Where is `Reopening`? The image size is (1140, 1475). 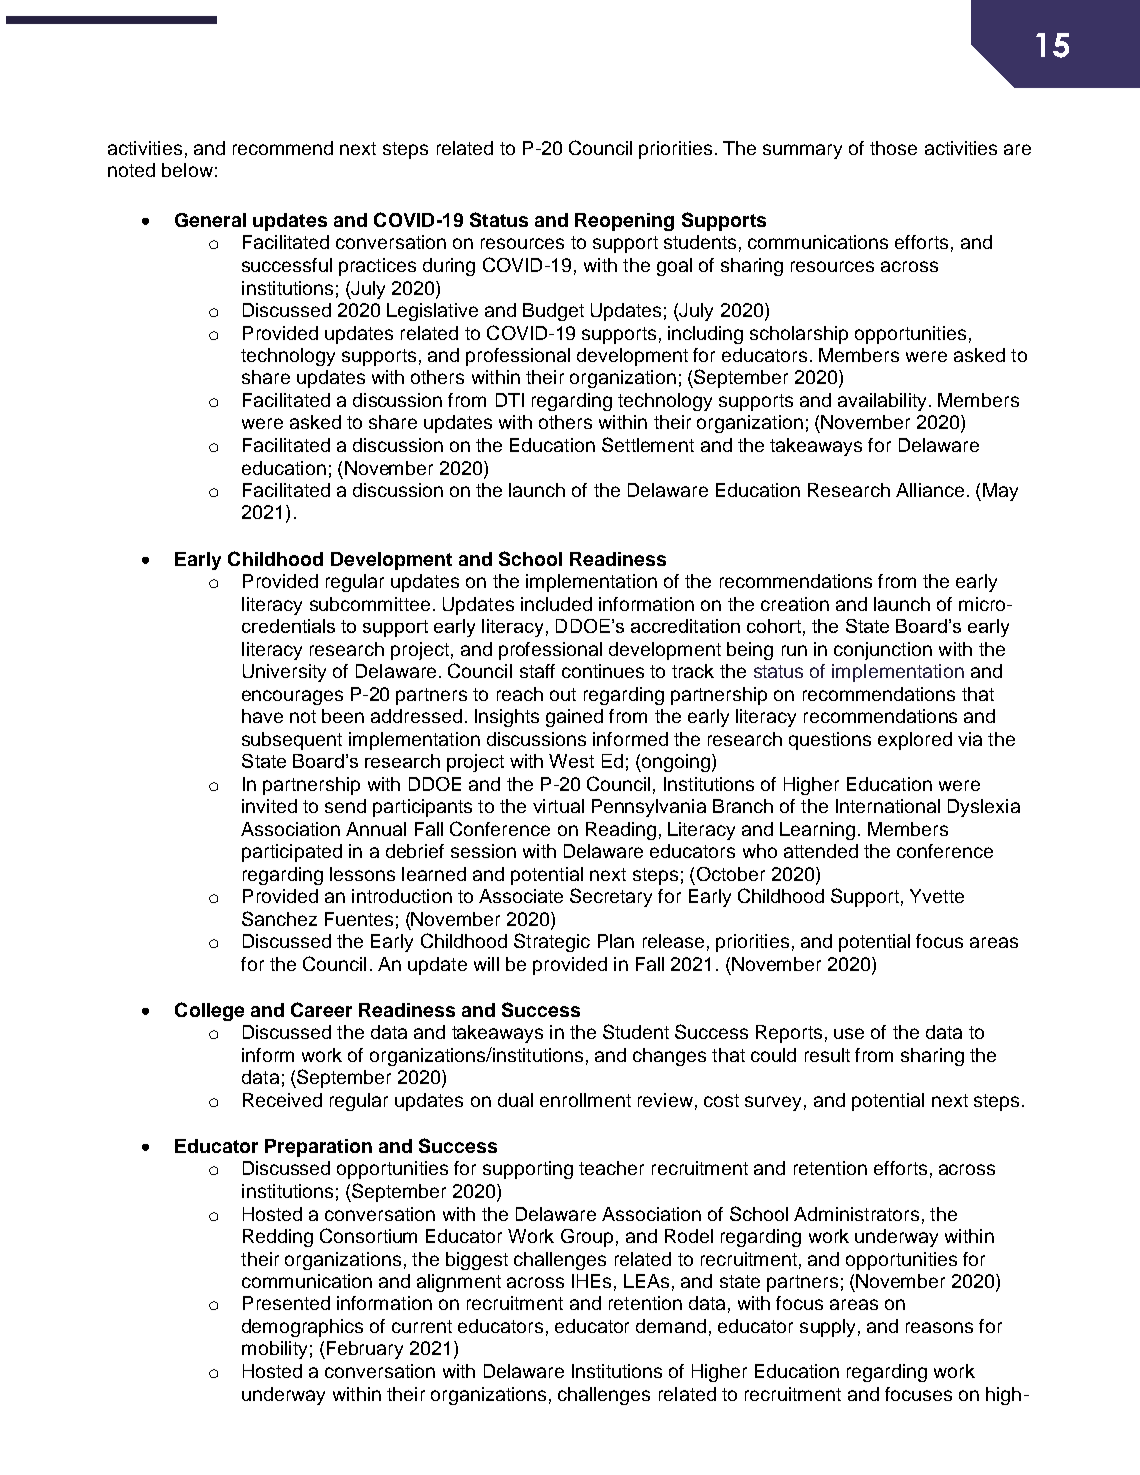
Reopening is located at coordinates (624, 222).
